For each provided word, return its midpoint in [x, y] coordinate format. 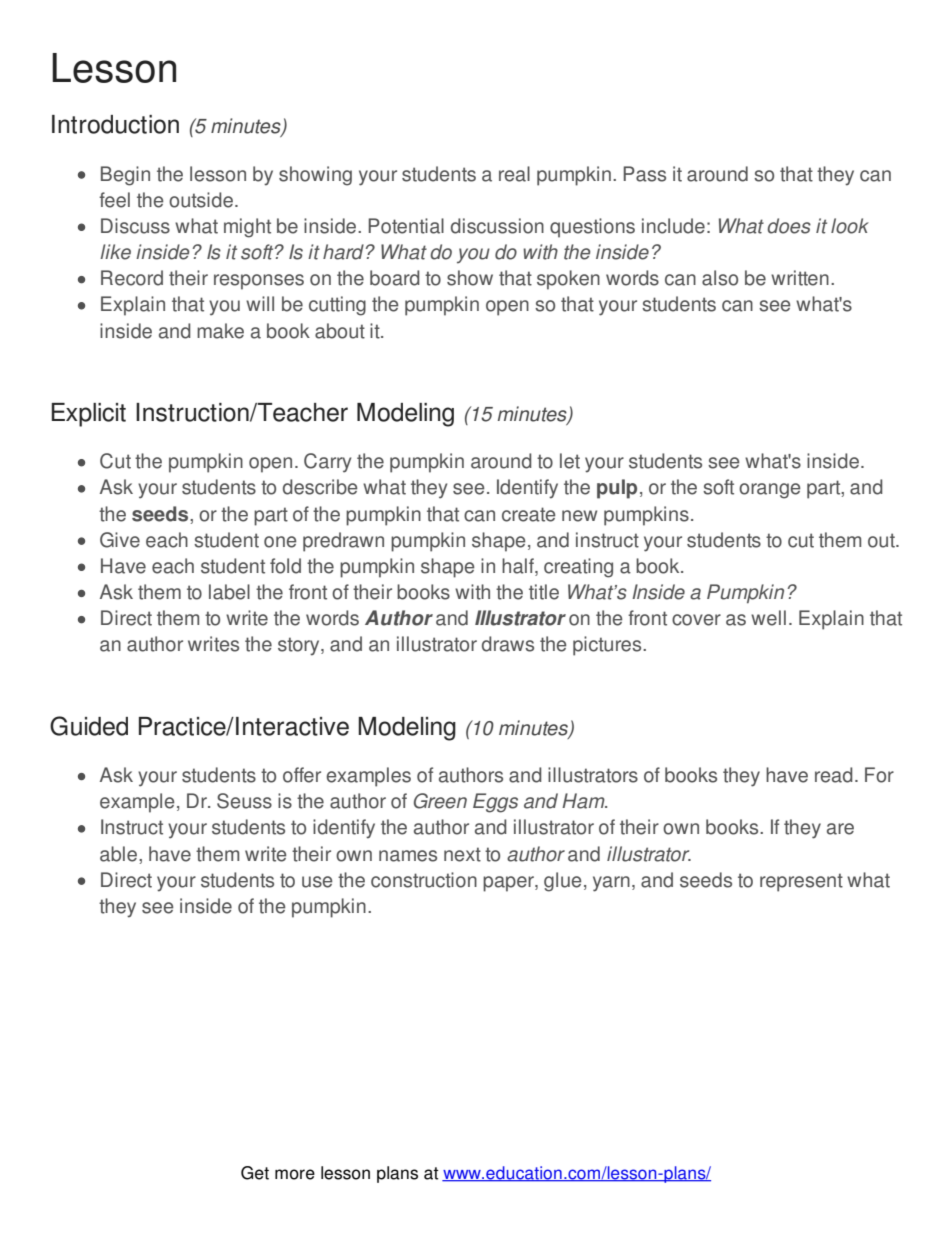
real [514, 174]
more [295, 1174]
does [789, 226]
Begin [125, 176]
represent [801, 882]
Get [255, 1173]
